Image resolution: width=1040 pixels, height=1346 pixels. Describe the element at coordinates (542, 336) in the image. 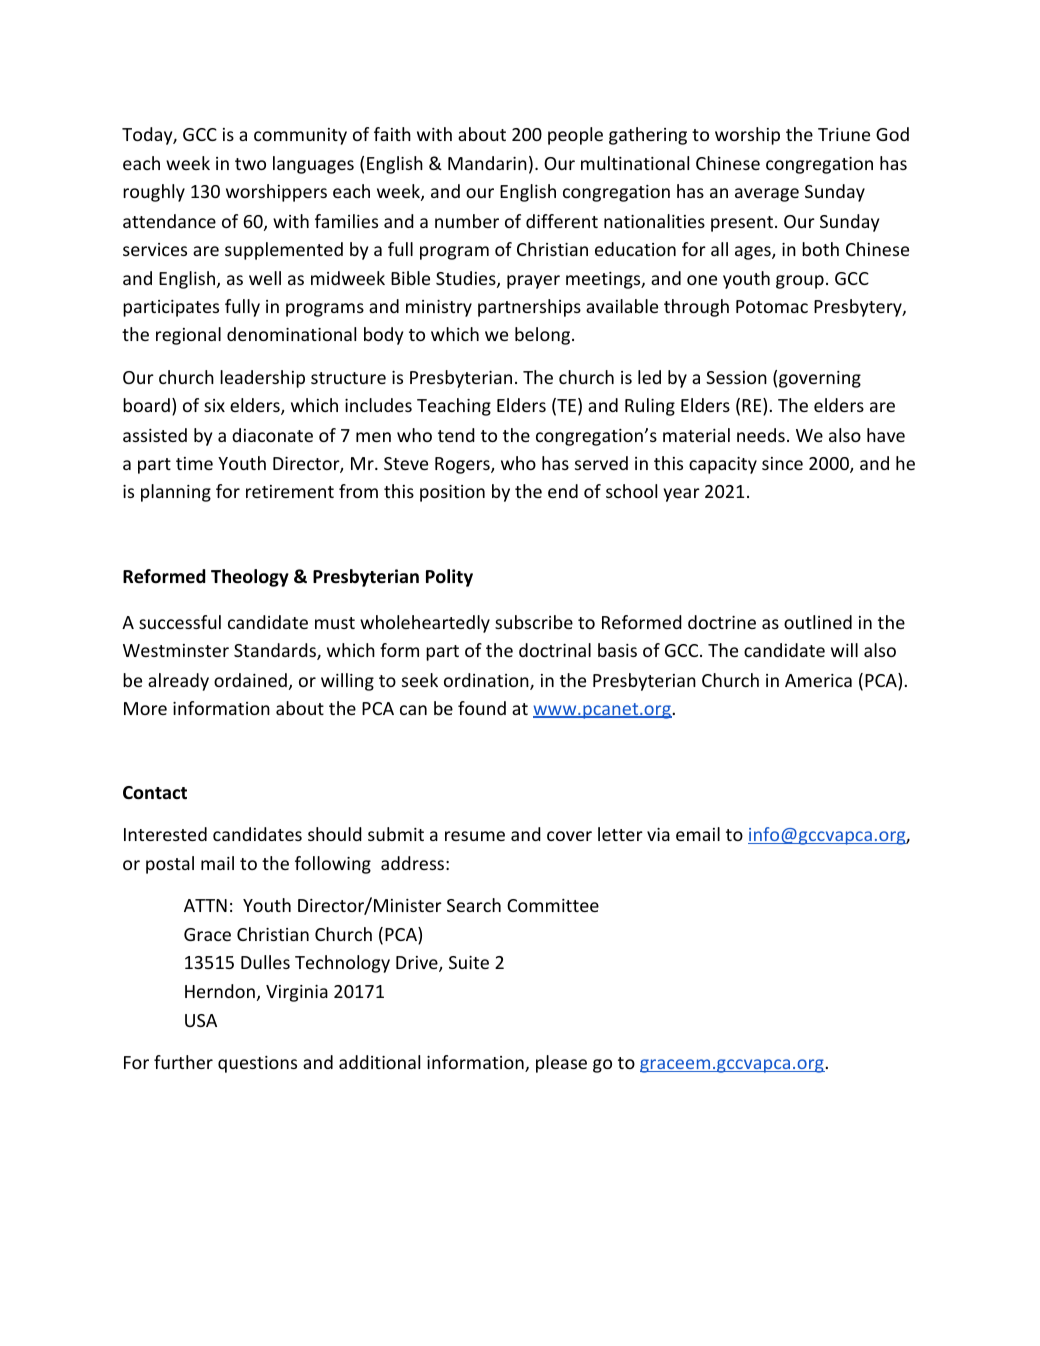

I see `belong` at that location.
